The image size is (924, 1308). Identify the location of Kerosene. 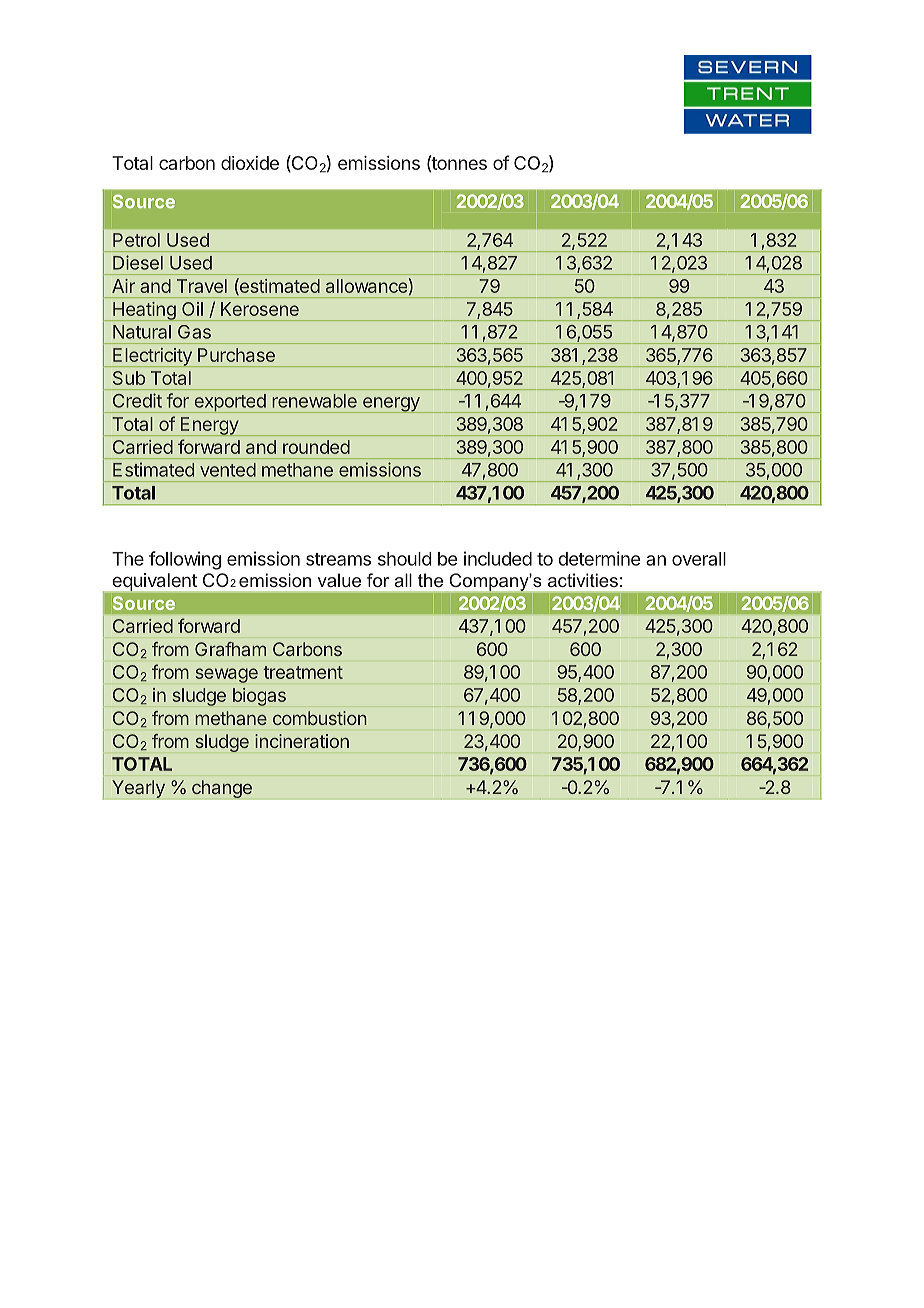
(260, 309).
